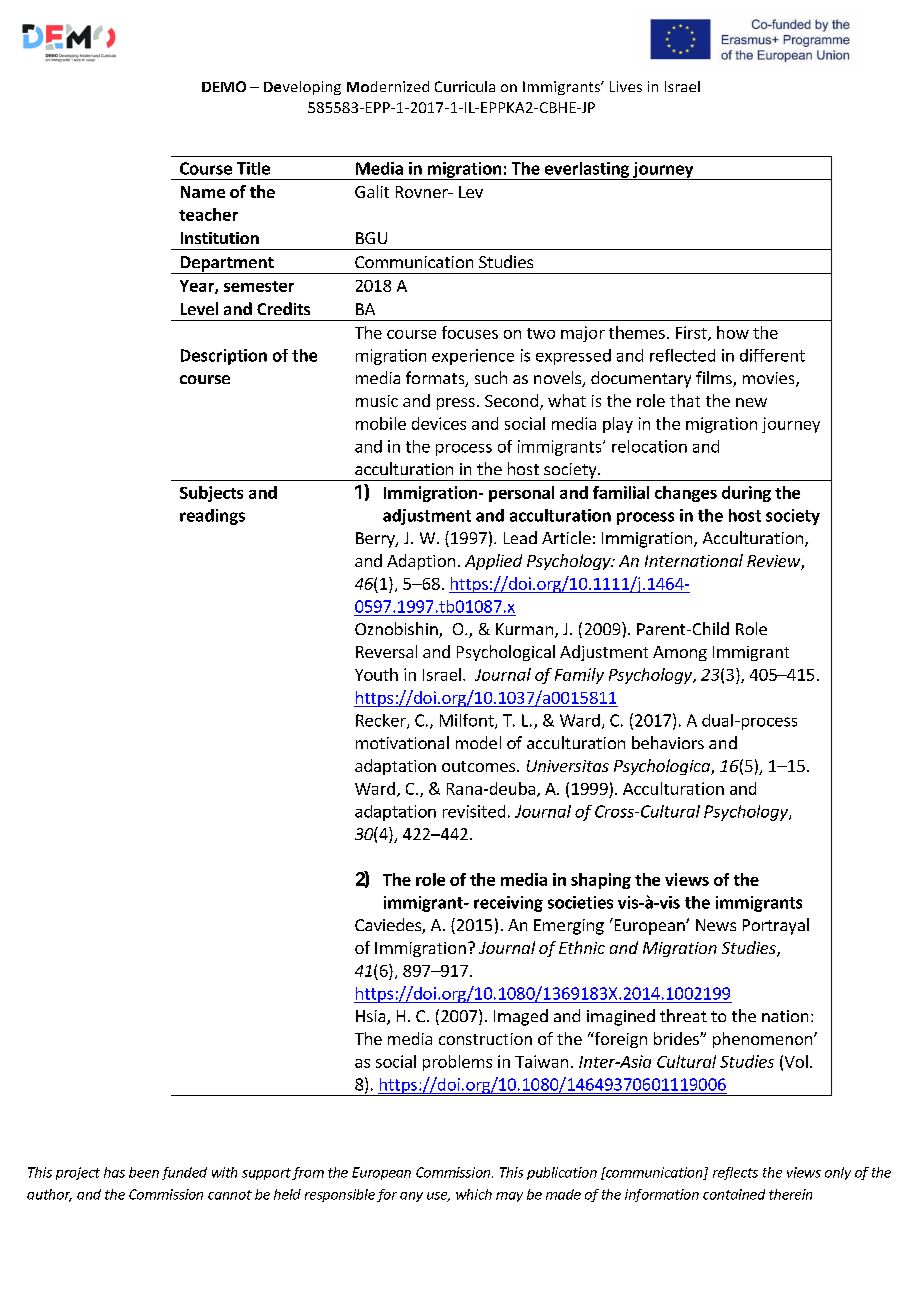 This screenshot has width=924, height=1308. Describe the element at coordinates (224, 357) in the screenshot. I see `Description` at that location.
